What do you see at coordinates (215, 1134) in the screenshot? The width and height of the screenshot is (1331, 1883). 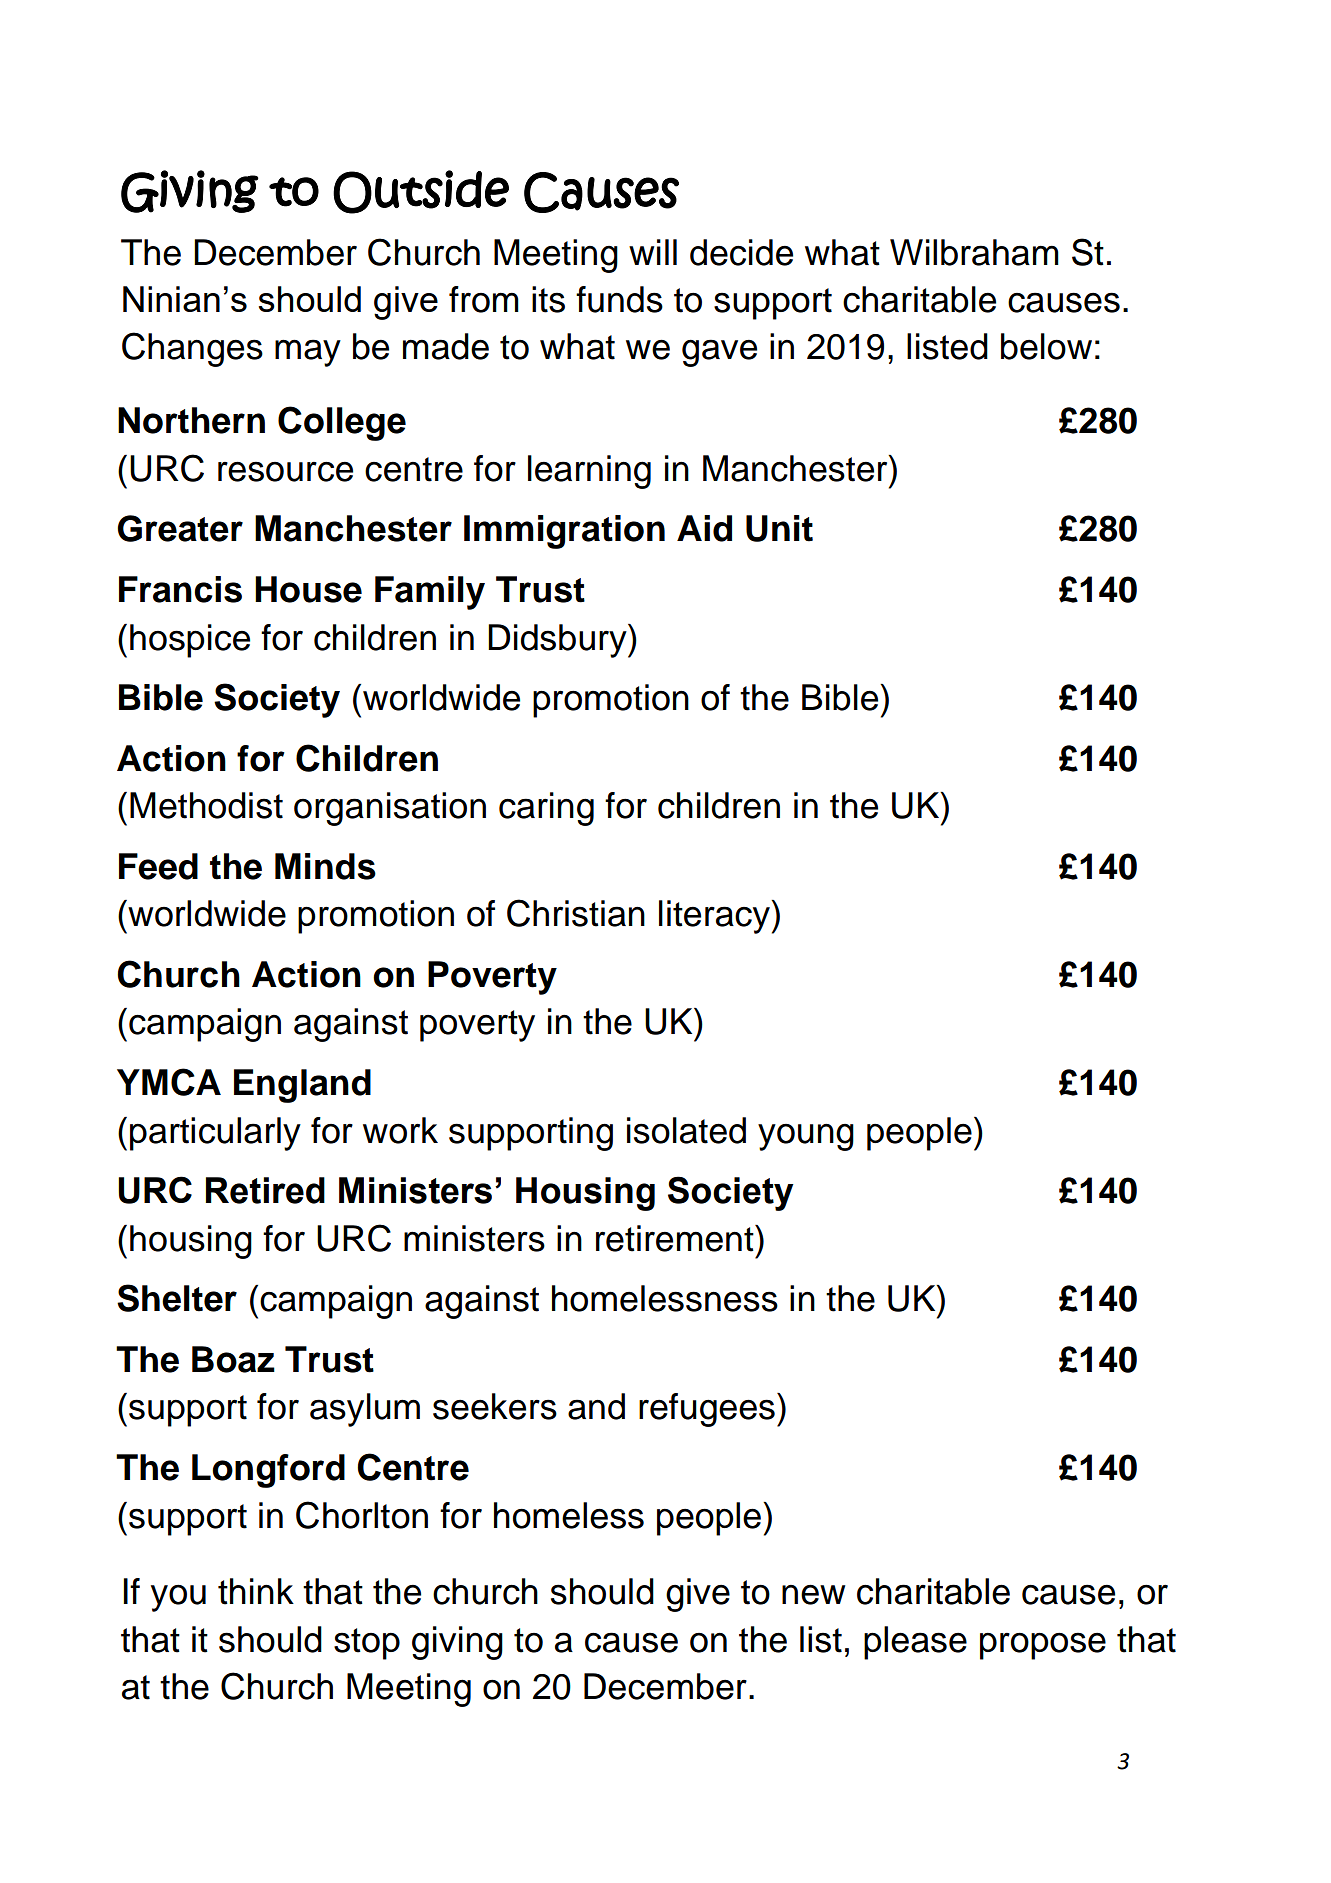 I see `particularly` at bounding box center [215, 1134].
